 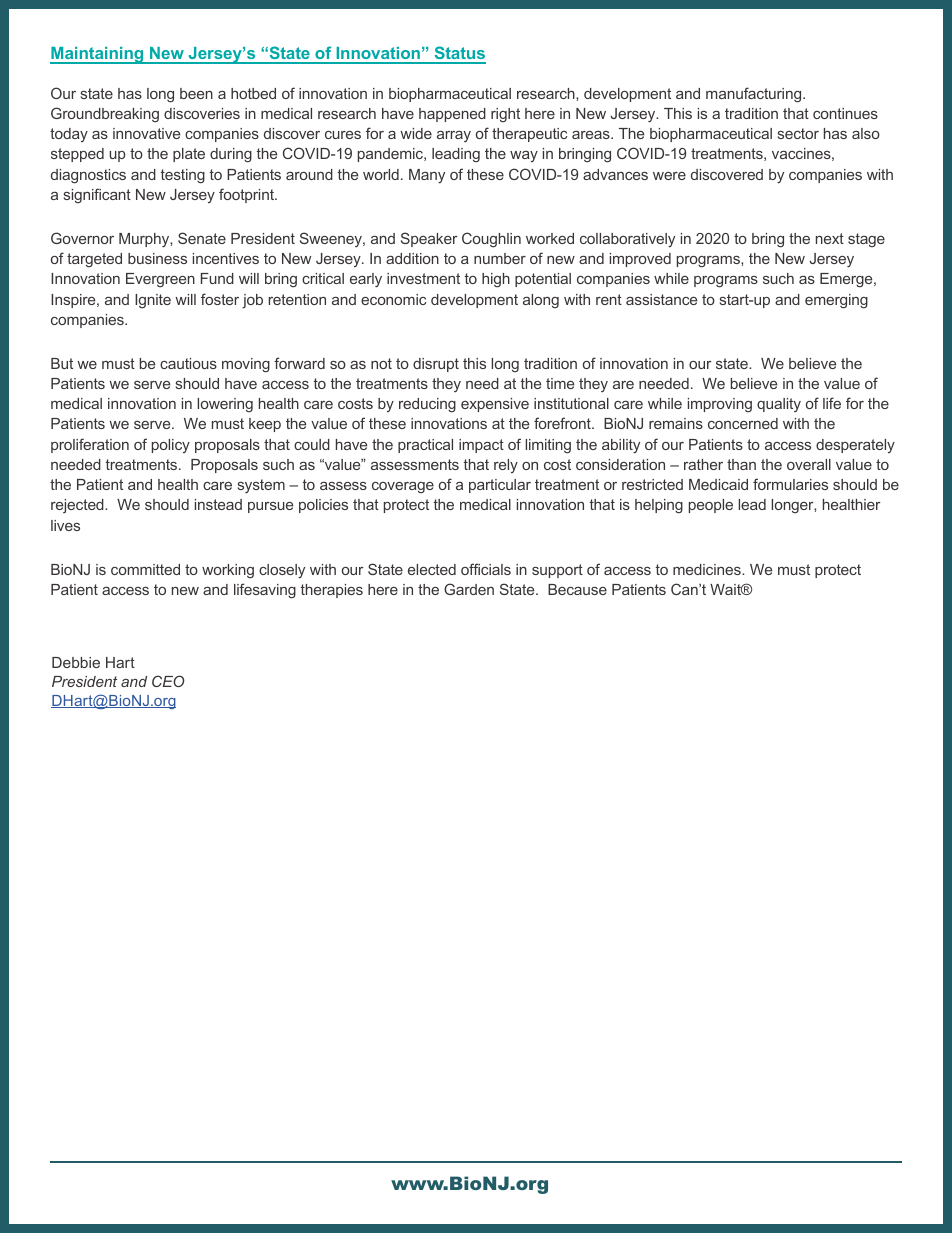 What do you see at coordinates (202, 238) in the document?
I see `Senate` at bounding box center [202, 238].
